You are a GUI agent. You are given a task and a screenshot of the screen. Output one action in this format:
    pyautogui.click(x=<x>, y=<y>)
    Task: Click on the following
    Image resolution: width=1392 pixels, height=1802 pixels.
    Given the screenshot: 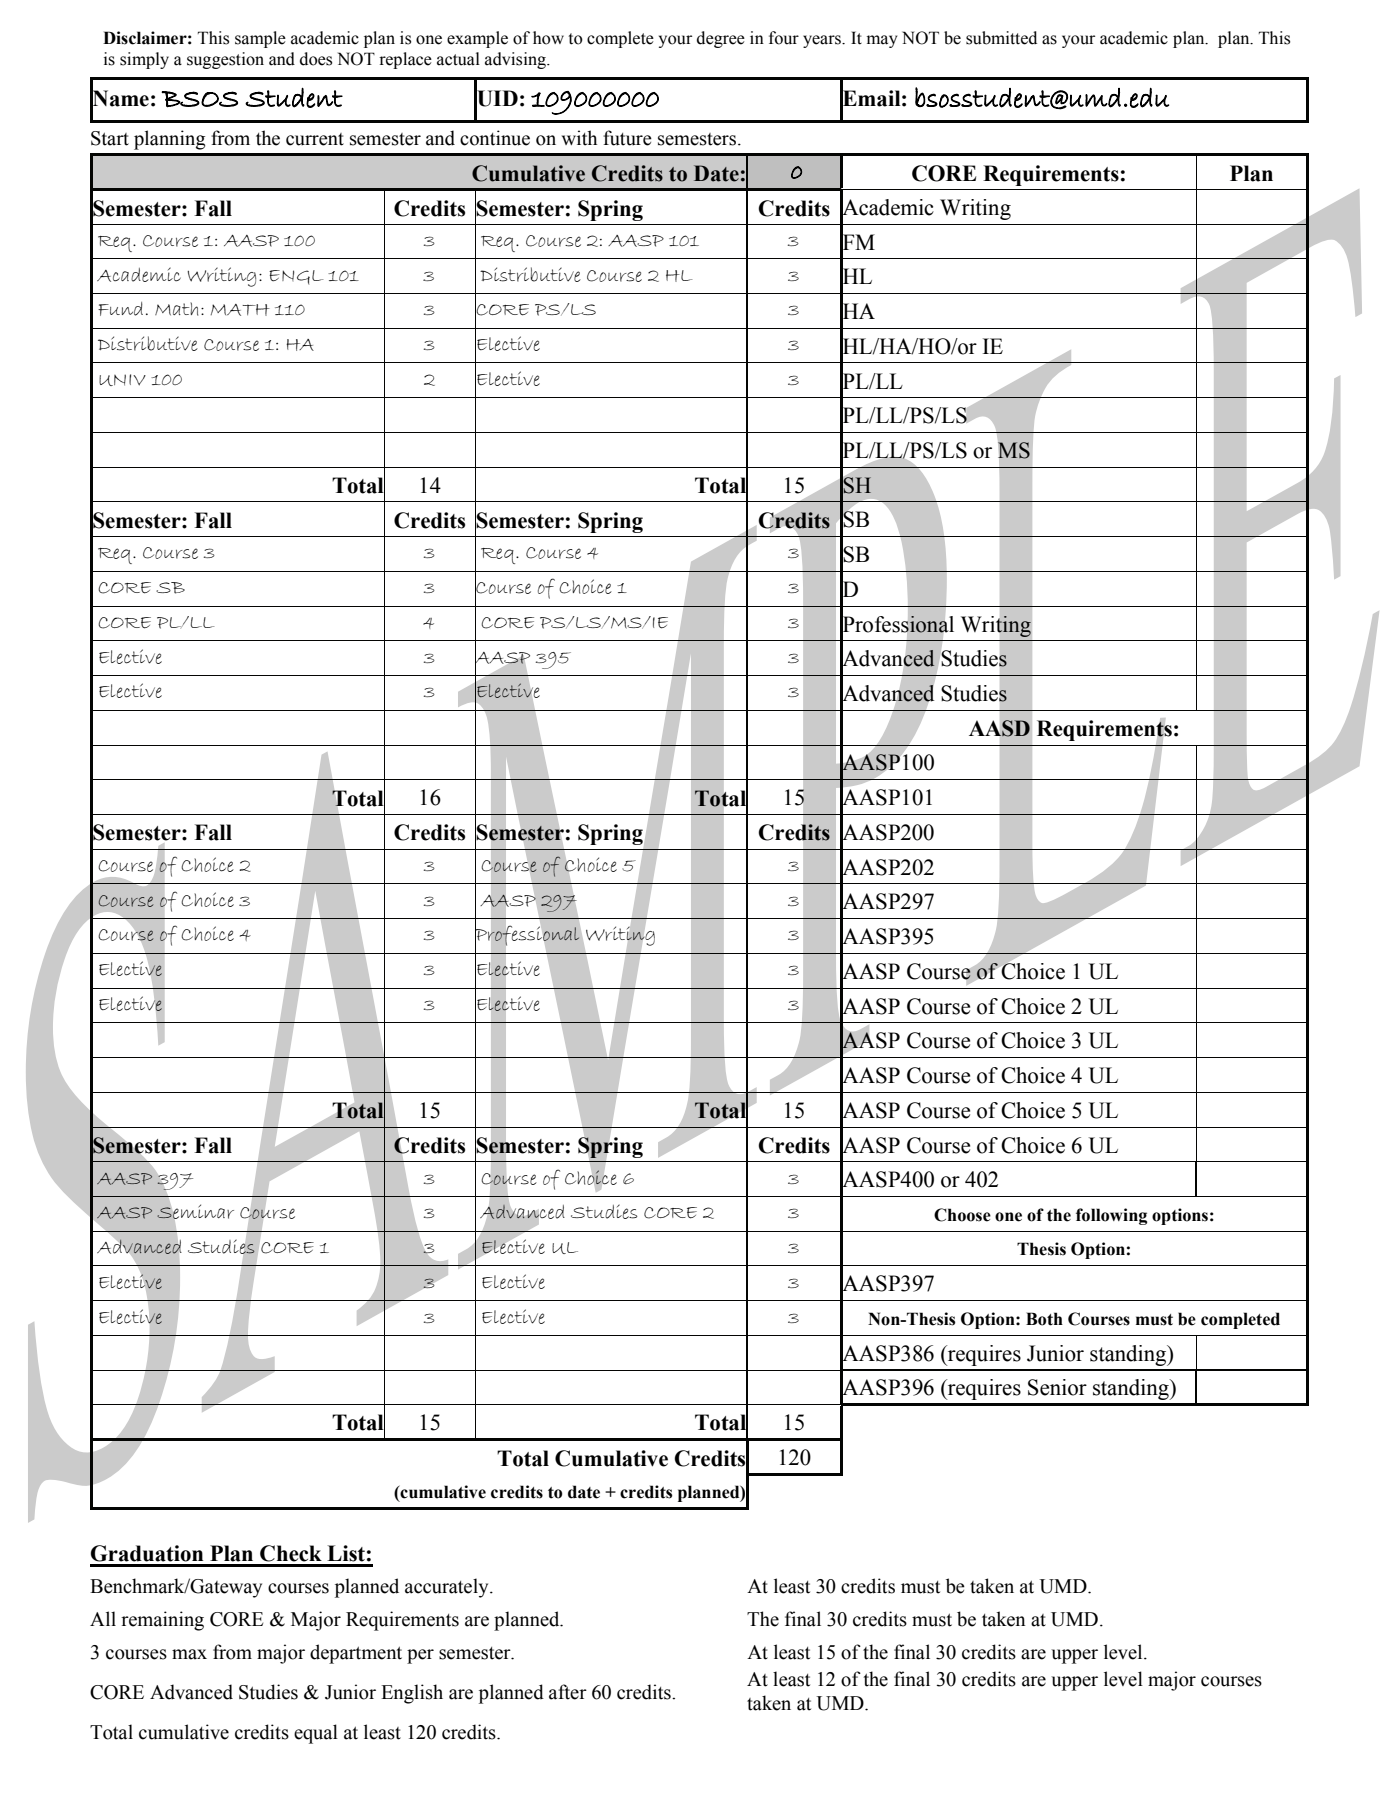 What is the action you would take?
    pyautogui.click(x=1111, y=1216)
